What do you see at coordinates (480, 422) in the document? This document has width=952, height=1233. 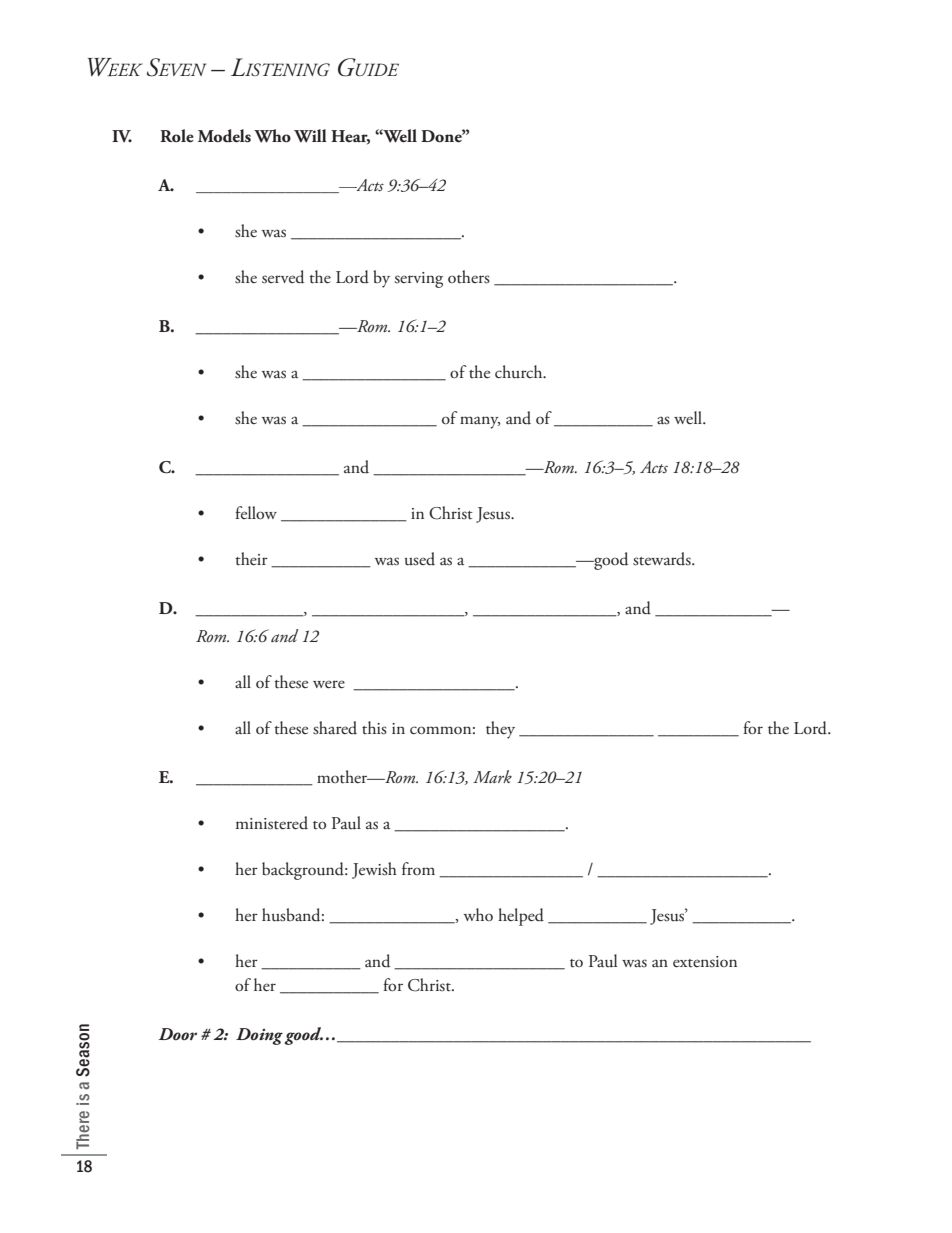 I see `many` at bounding box center [480, 422].
